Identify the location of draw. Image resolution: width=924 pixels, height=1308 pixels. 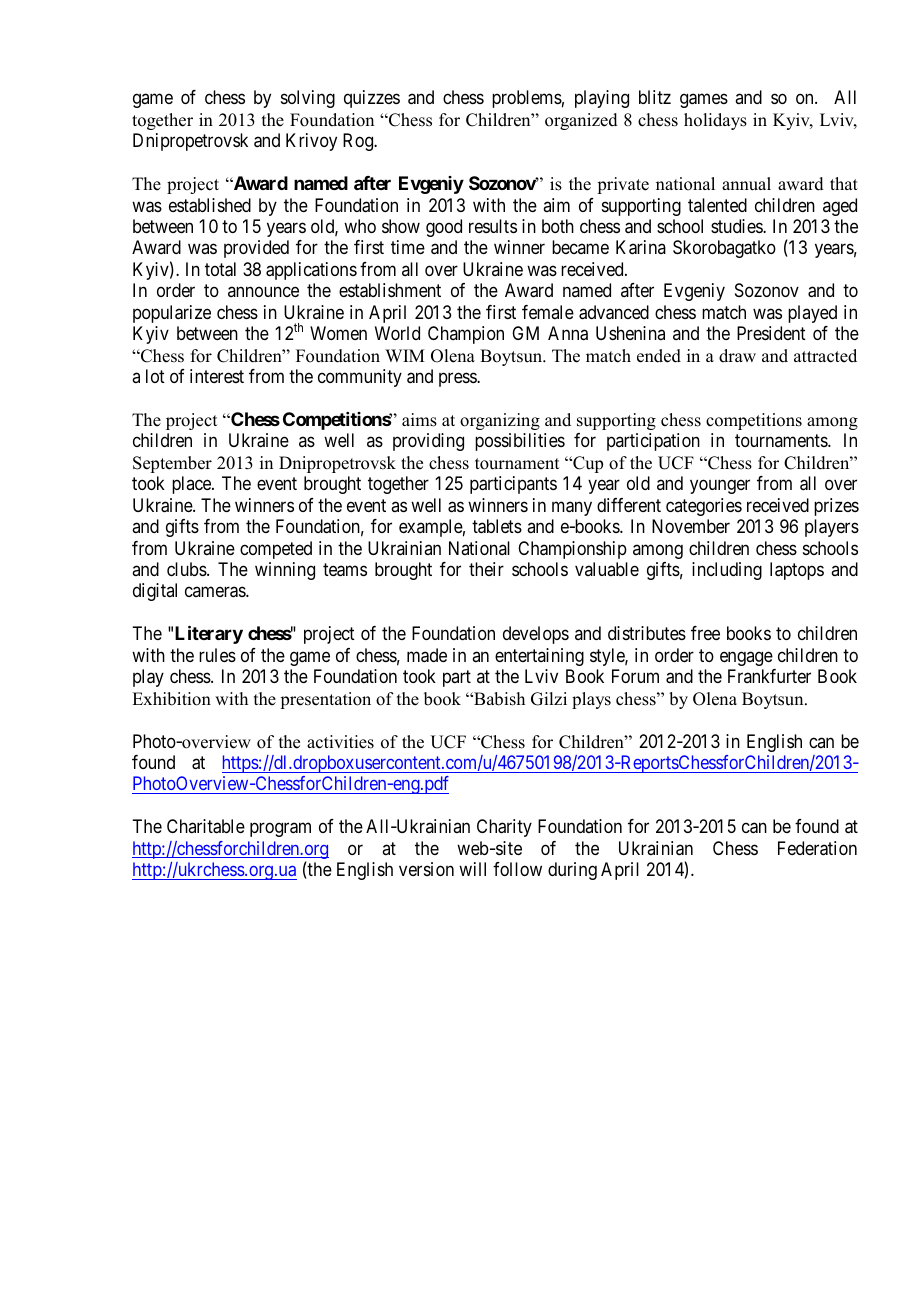
(737, 356).
